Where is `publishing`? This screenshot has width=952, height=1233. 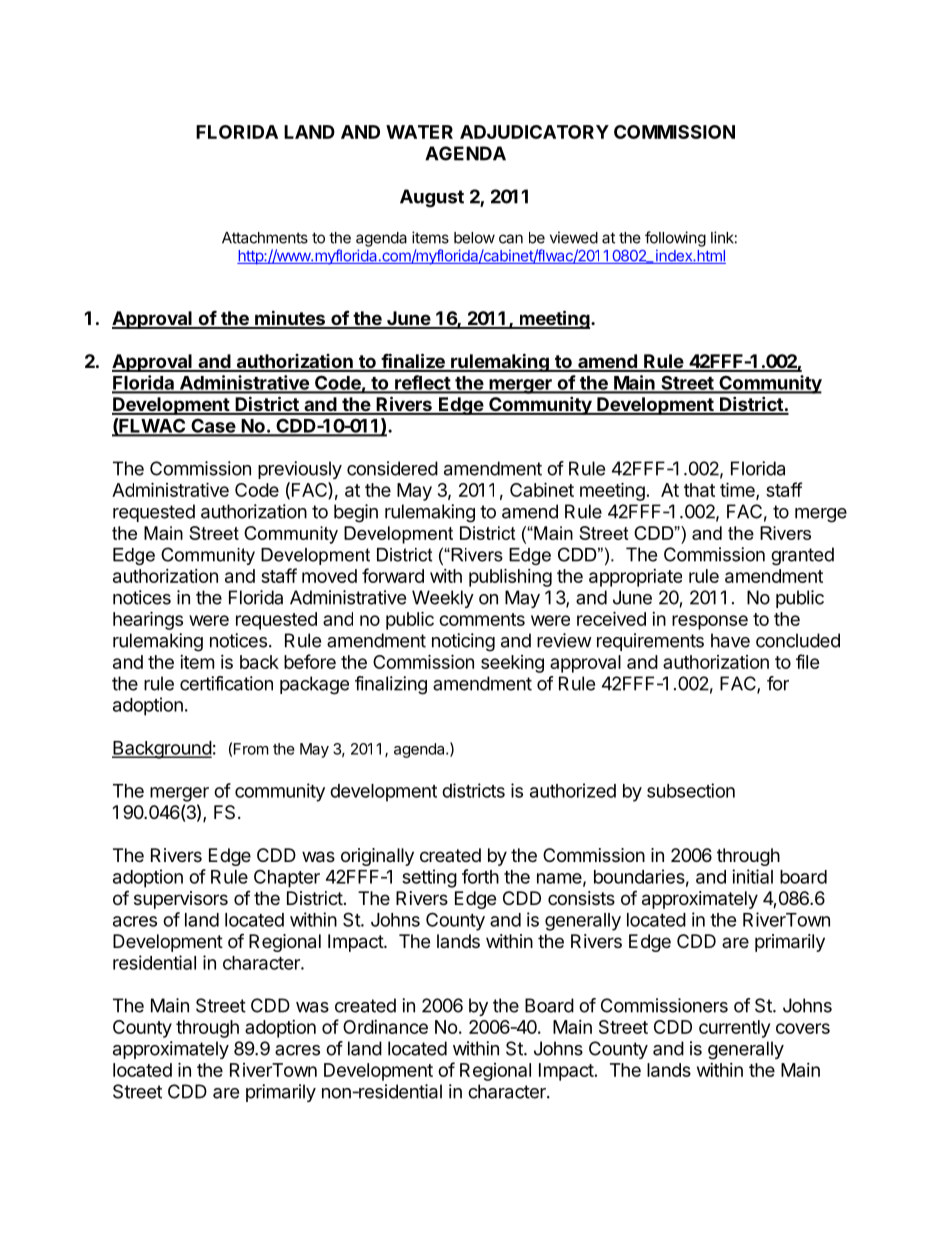
publishing is located at coordinates (510, 577).
